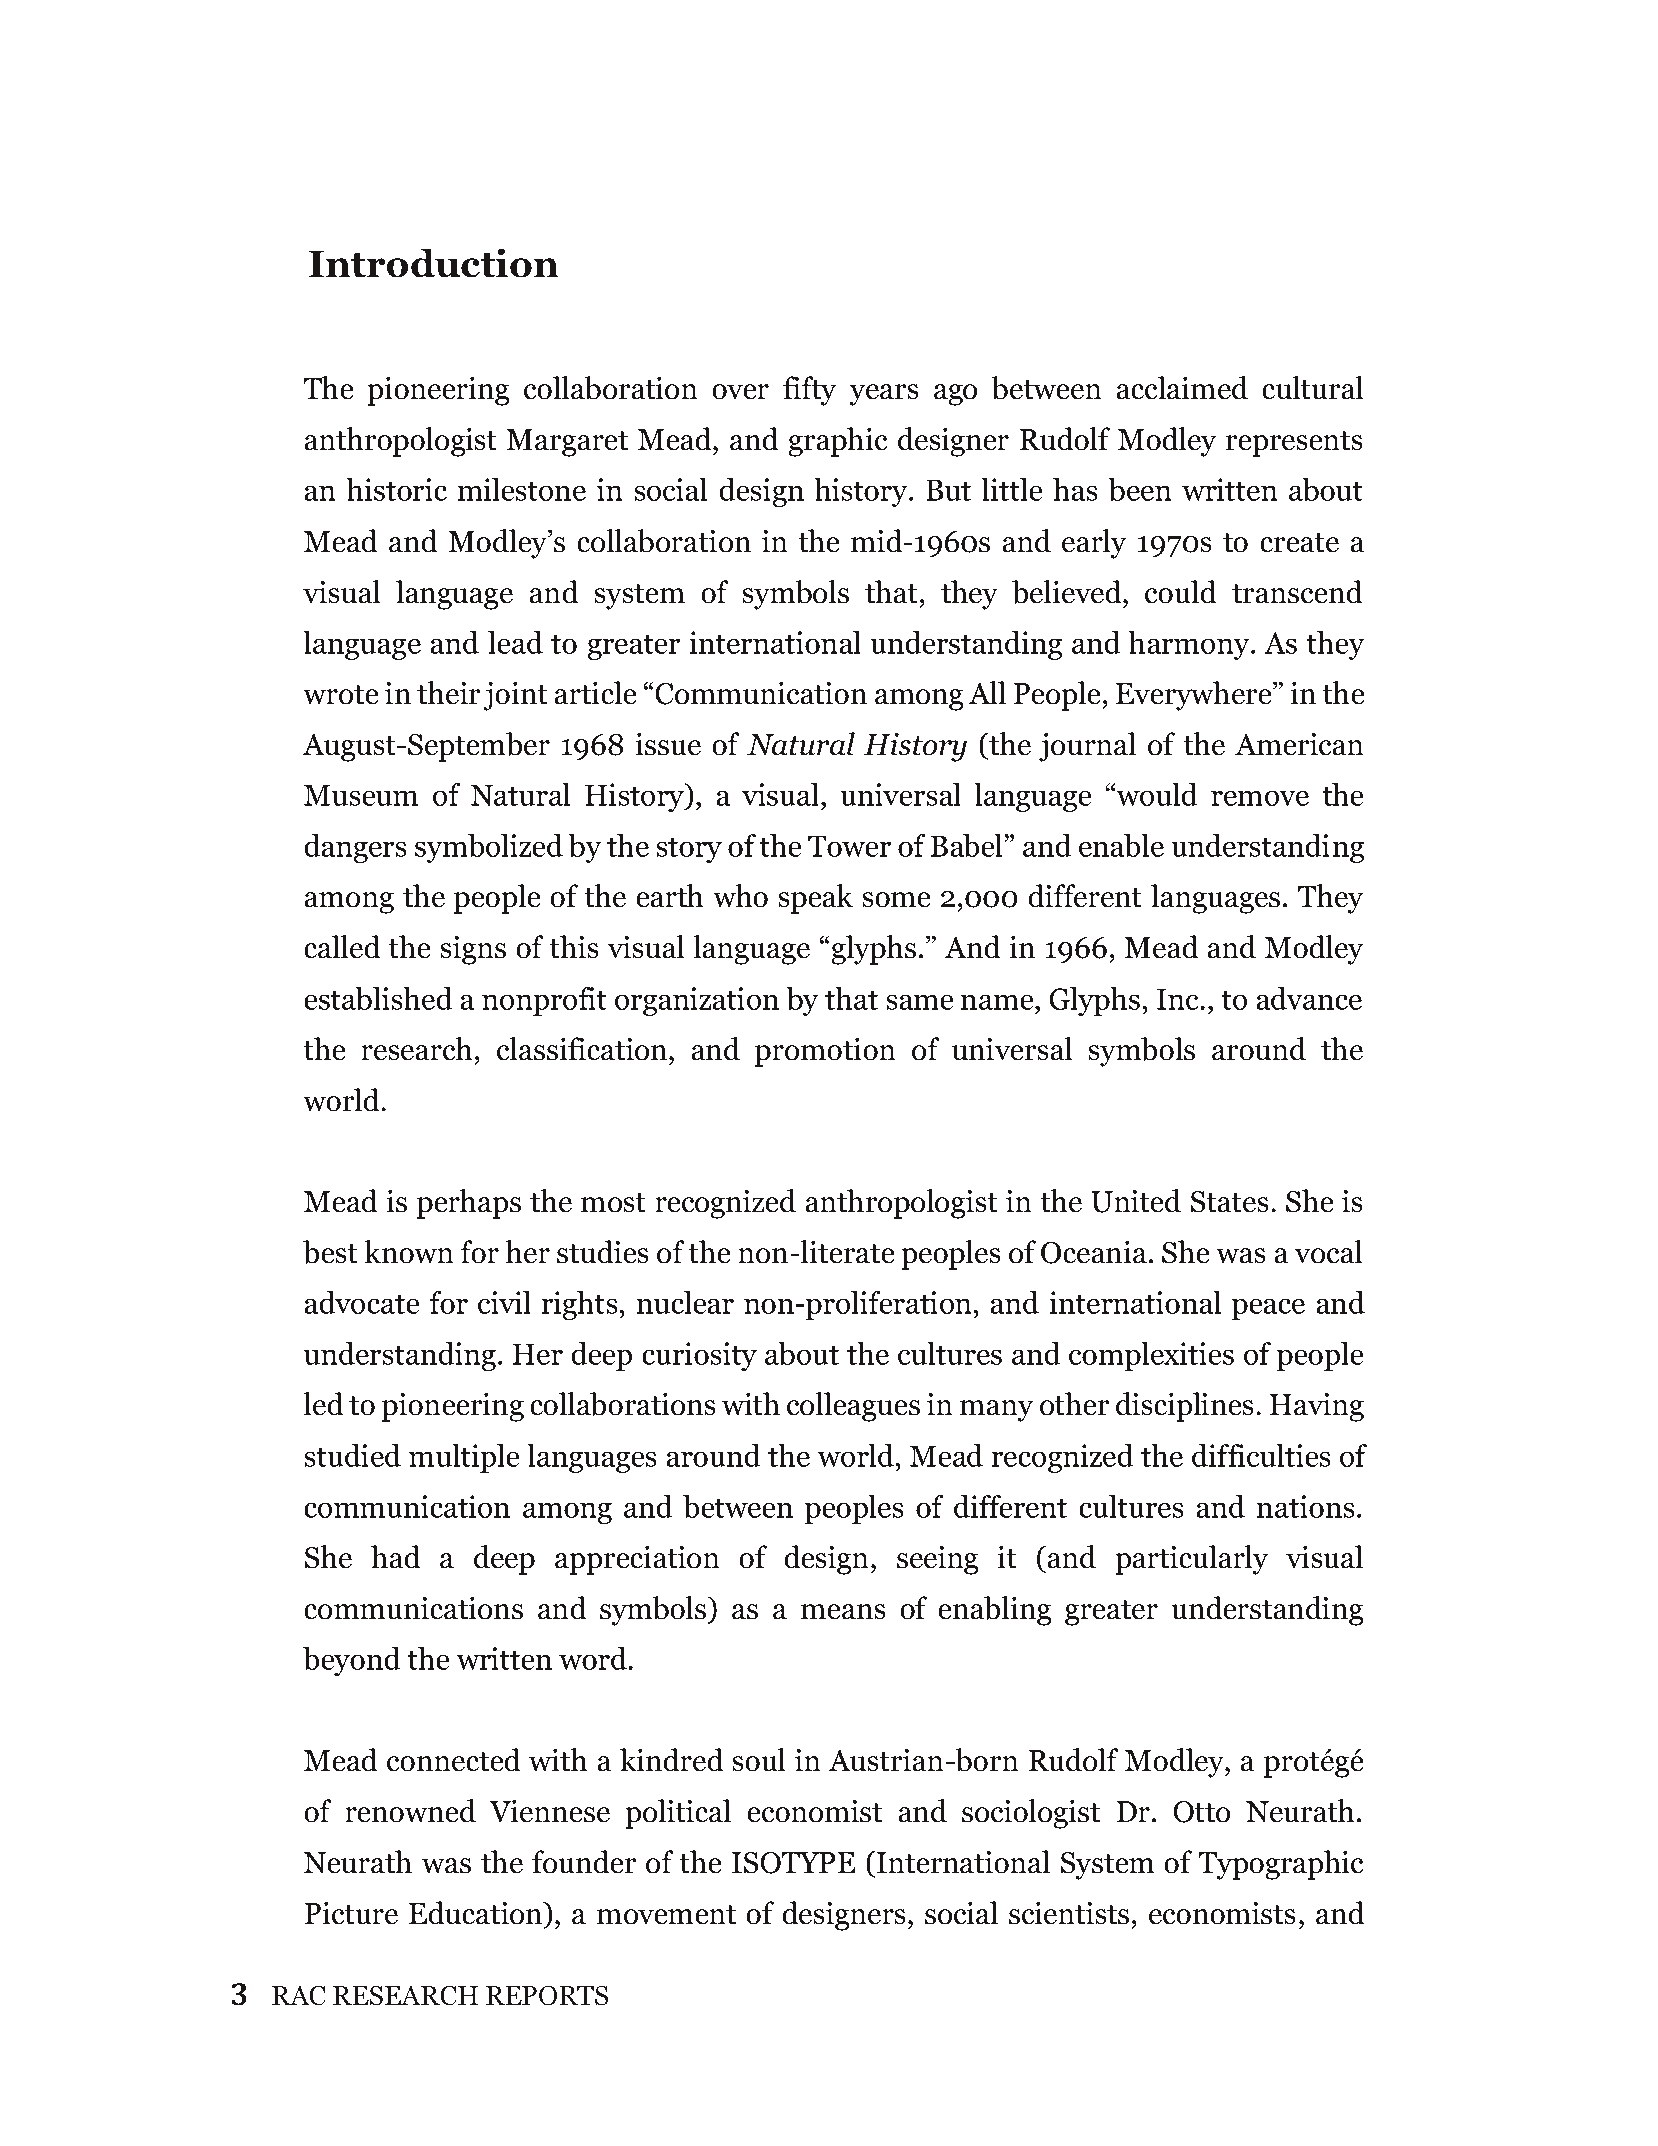 The height and width of the page is (2146, 1658). Describe the element at coordinates (849, 846) in the page. I see `Tower` at that location.
